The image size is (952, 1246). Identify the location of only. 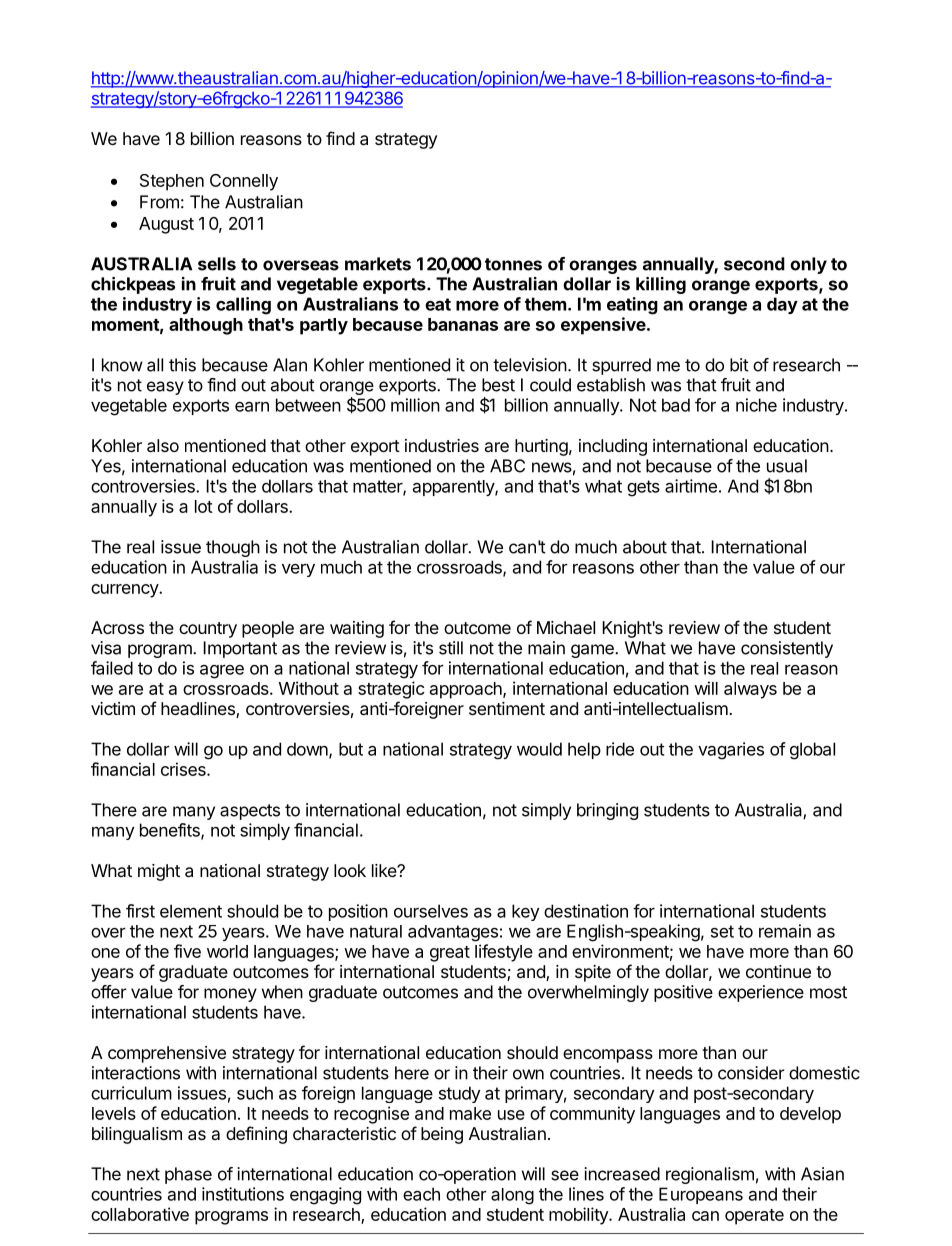
(808, 265).
